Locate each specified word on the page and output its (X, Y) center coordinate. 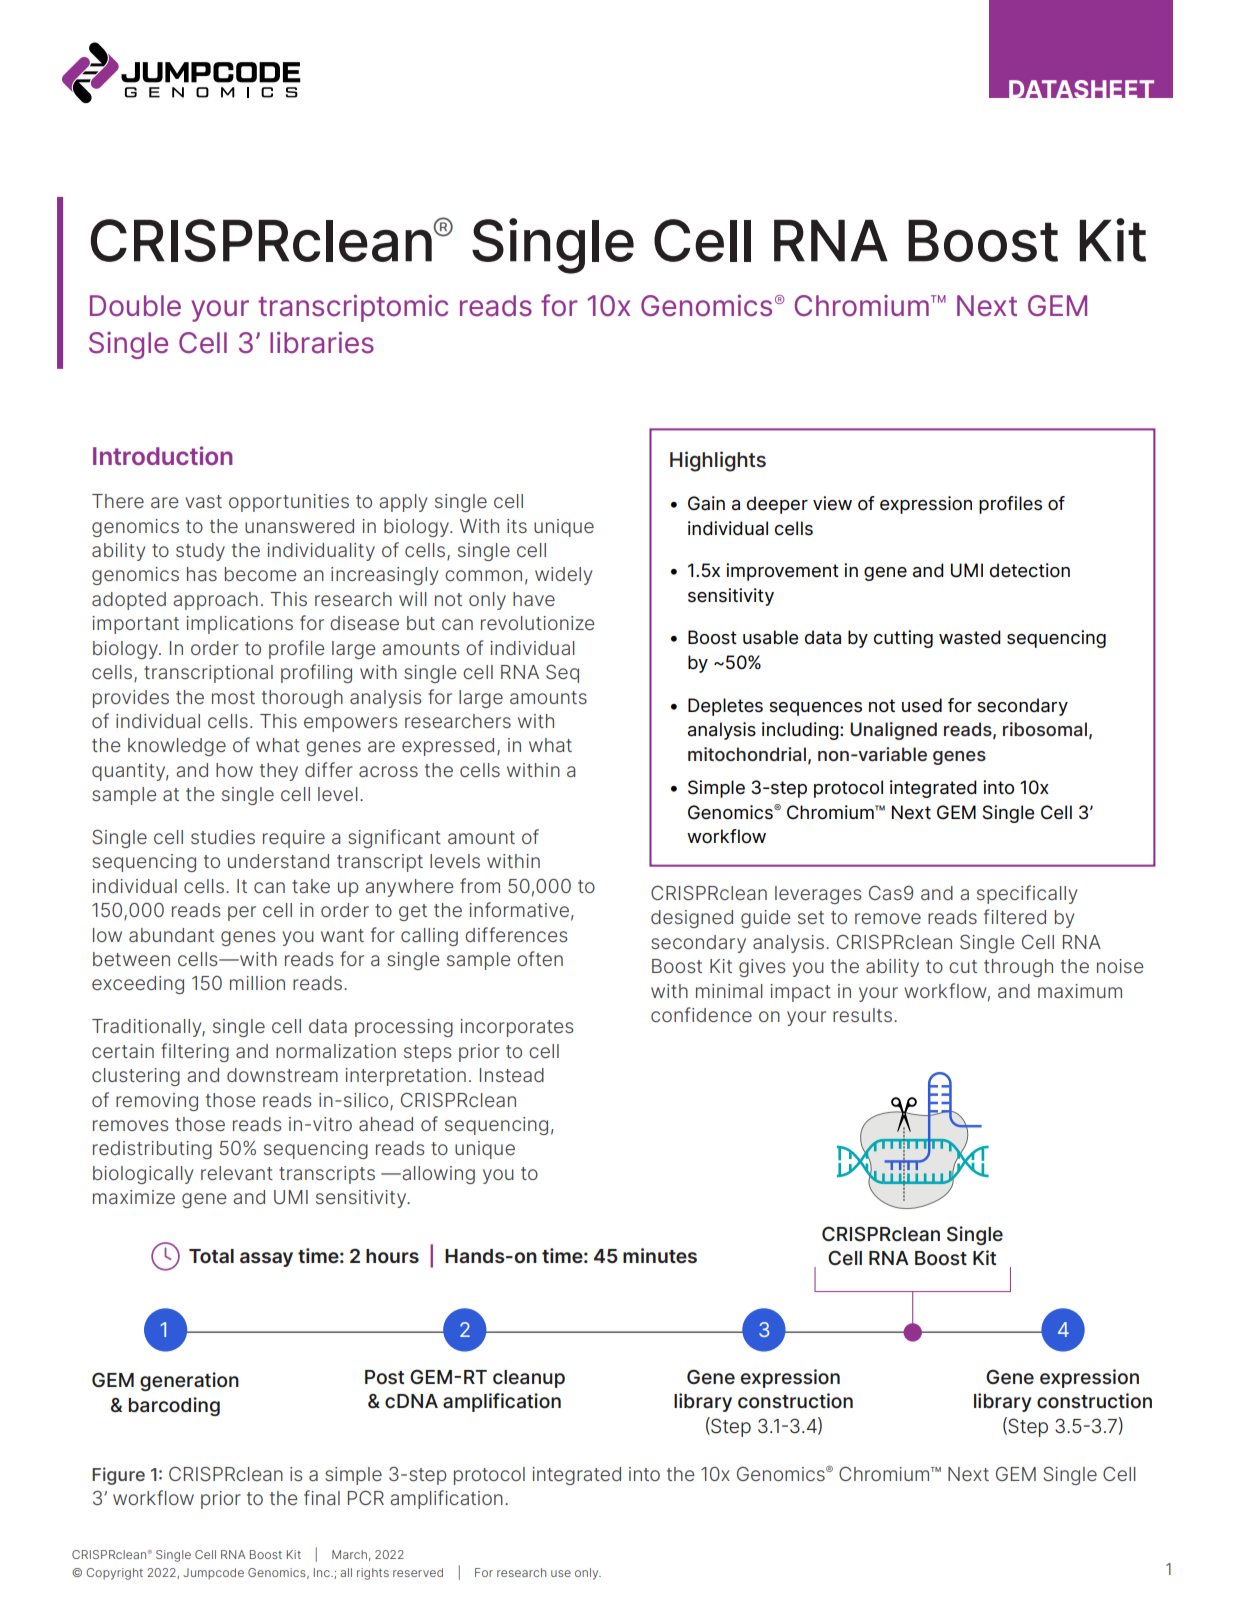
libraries (322, 342)
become (260, 574)
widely (563, 576)
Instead (512, 1075)
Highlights (718, 461)
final (322, 1497)
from (480, 885)
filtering (195, 1052)
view (832, 503)
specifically (1027, 894)
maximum (1080, 991)
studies (223, 837)
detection (1030, 570)
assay (266, 1259)
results (864, 1015)
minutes (660, 1255)
